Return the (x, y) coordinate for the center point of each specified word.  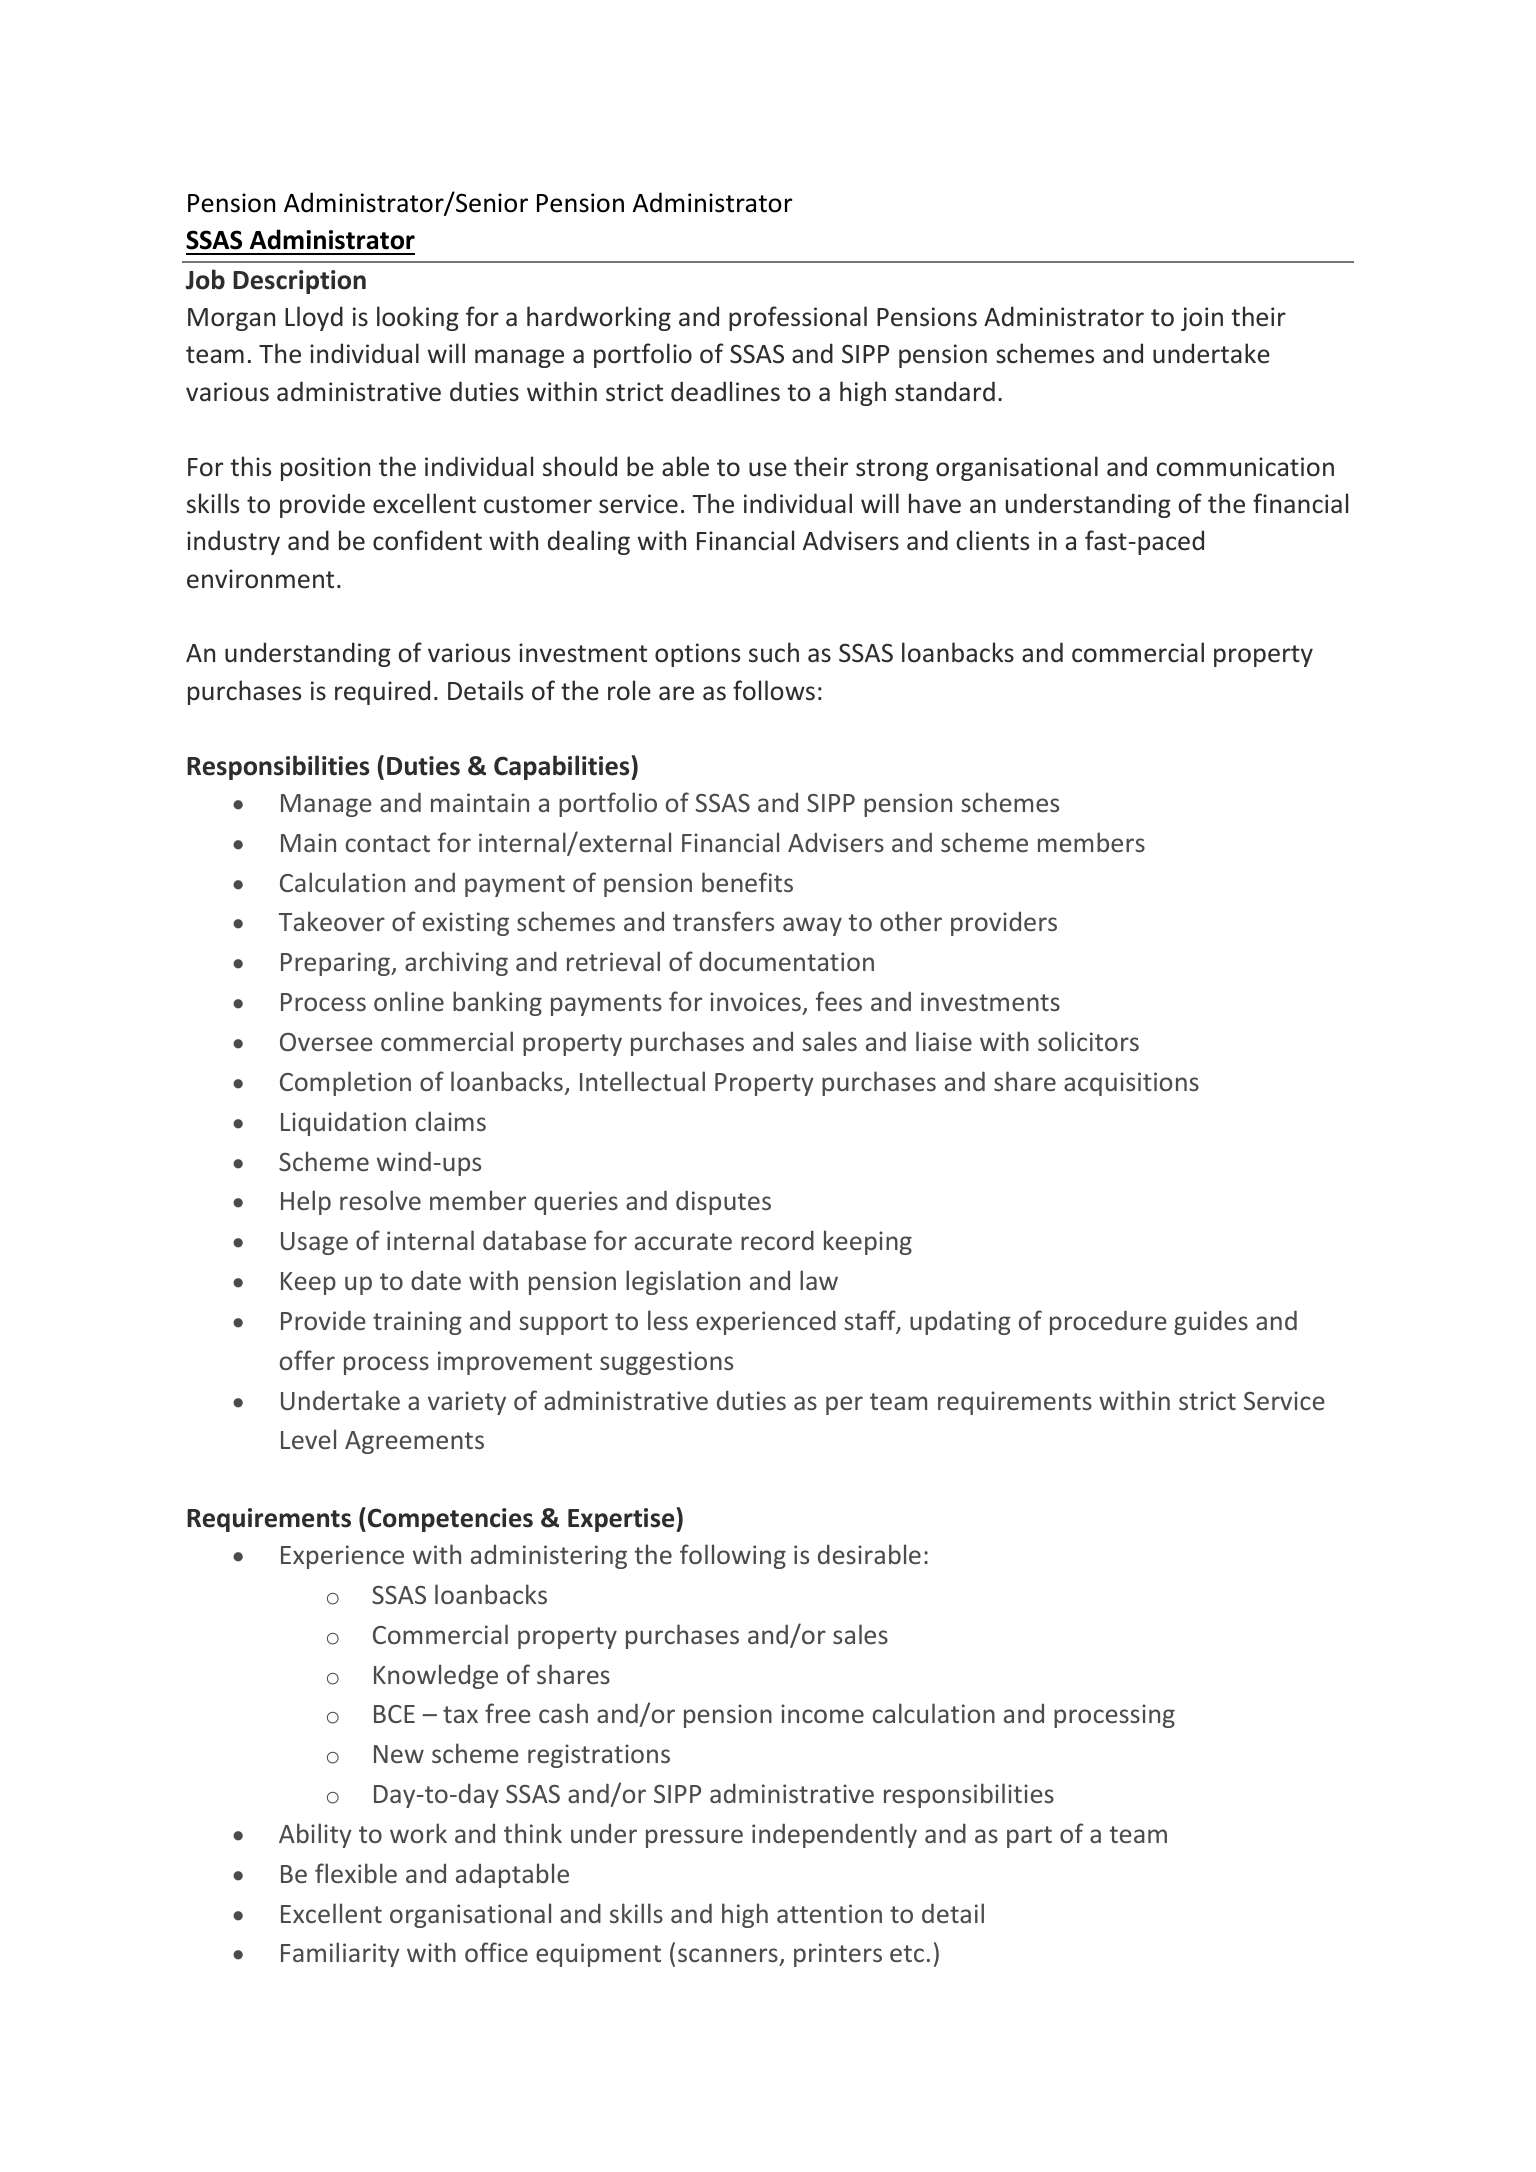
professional (798, 318)
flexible (356, 1873)
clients (992, 540)
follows (774, 690)
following (733, 1556)
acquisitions (1131, 1084)
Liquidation (343, 1123)
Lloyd (314, 318)
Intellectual (642, 1081)
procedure (1108, 1322)
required (382, 692)
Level (308, 1439)
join (1202, 319)
